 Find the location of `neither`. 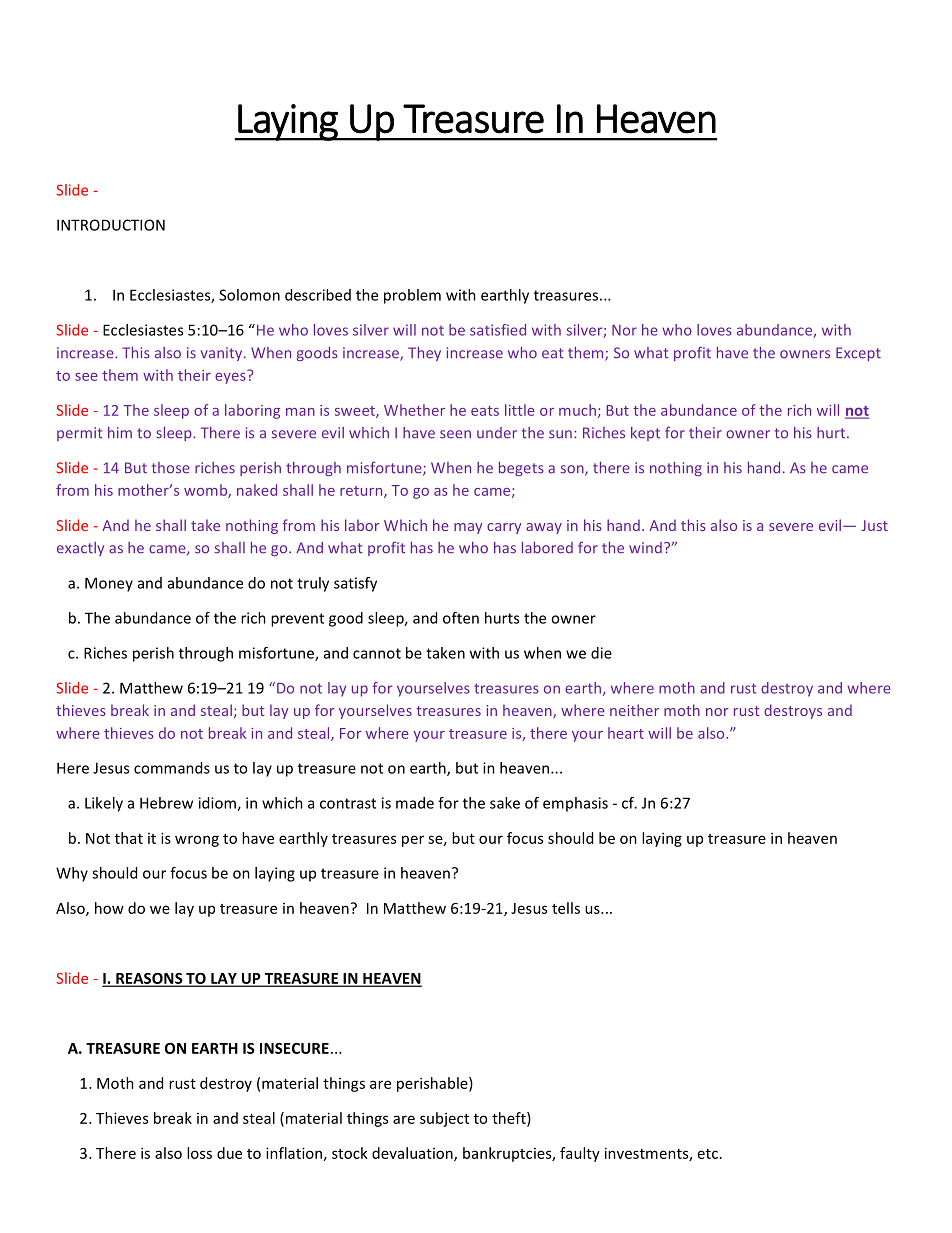

neither is located at coordinates (634, 710).
